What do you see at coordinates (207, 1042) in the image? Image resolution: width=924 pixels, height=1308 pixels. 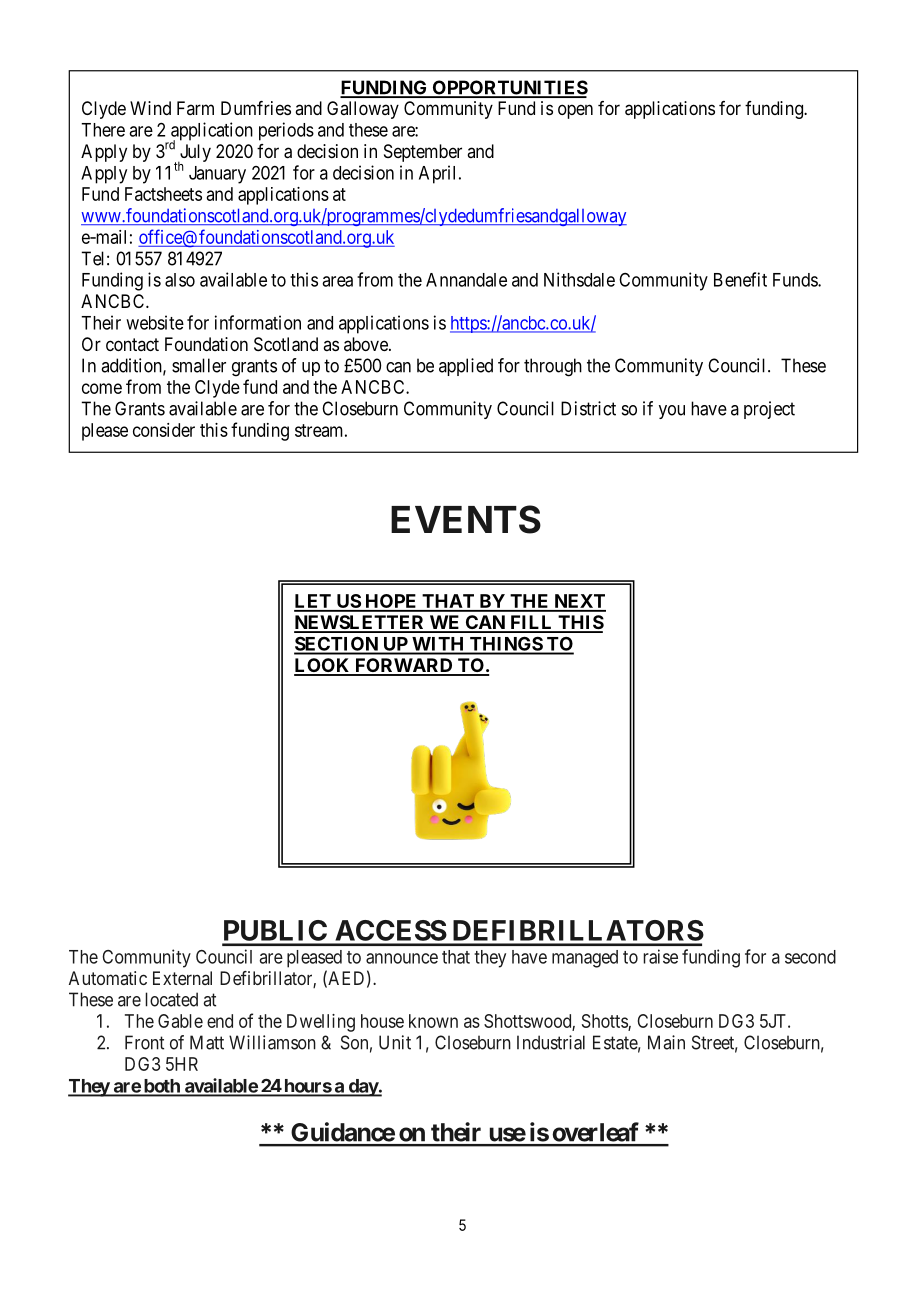 I see `Matt` at bounding box center [207, 1042].
